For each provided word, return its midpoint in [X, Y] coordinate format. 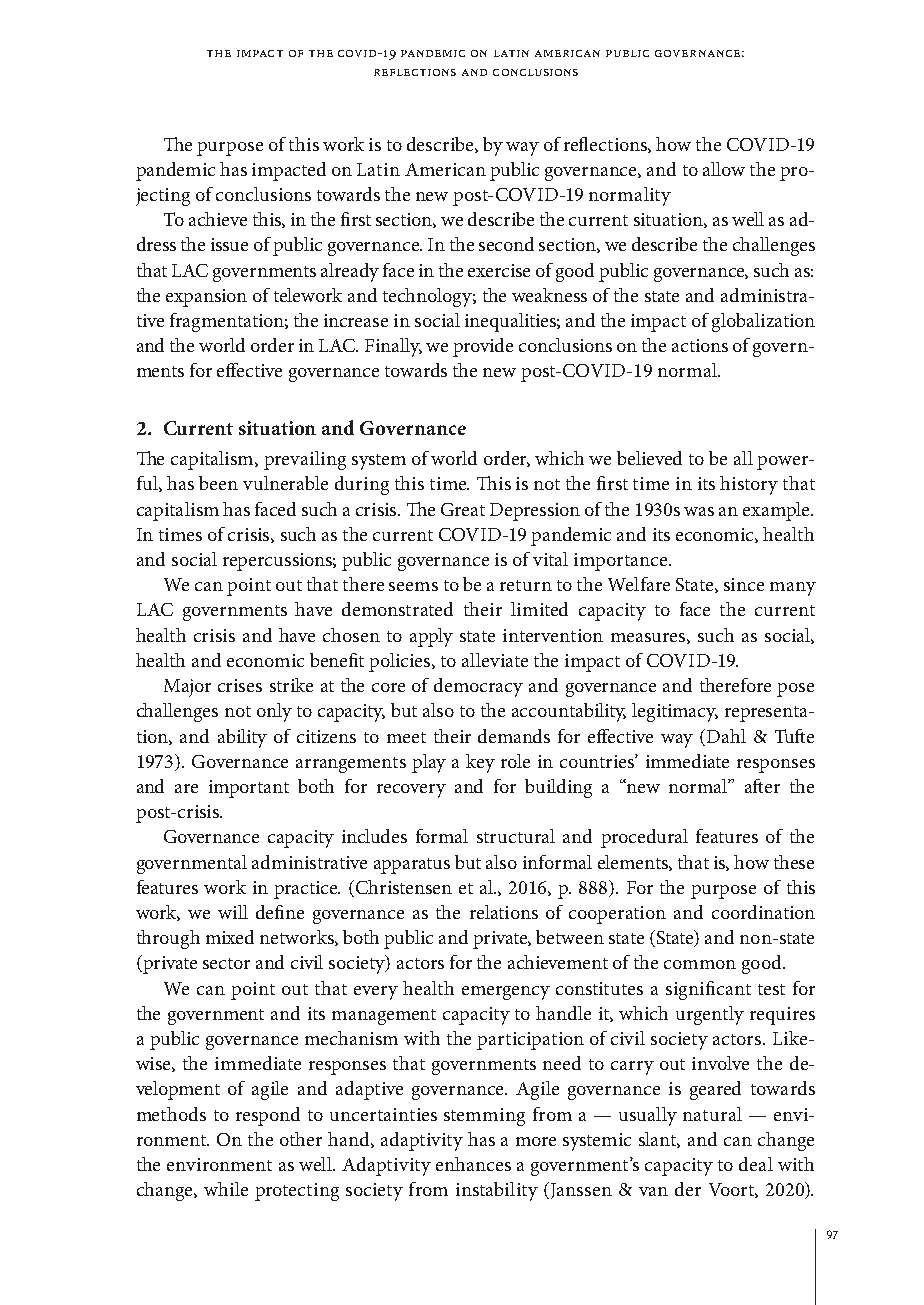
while [226, 1189]
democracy [478, 687]
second [506, 244]
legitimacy [675, 712]
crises [240, 685]
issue [229, 244]
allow [724, 169]
